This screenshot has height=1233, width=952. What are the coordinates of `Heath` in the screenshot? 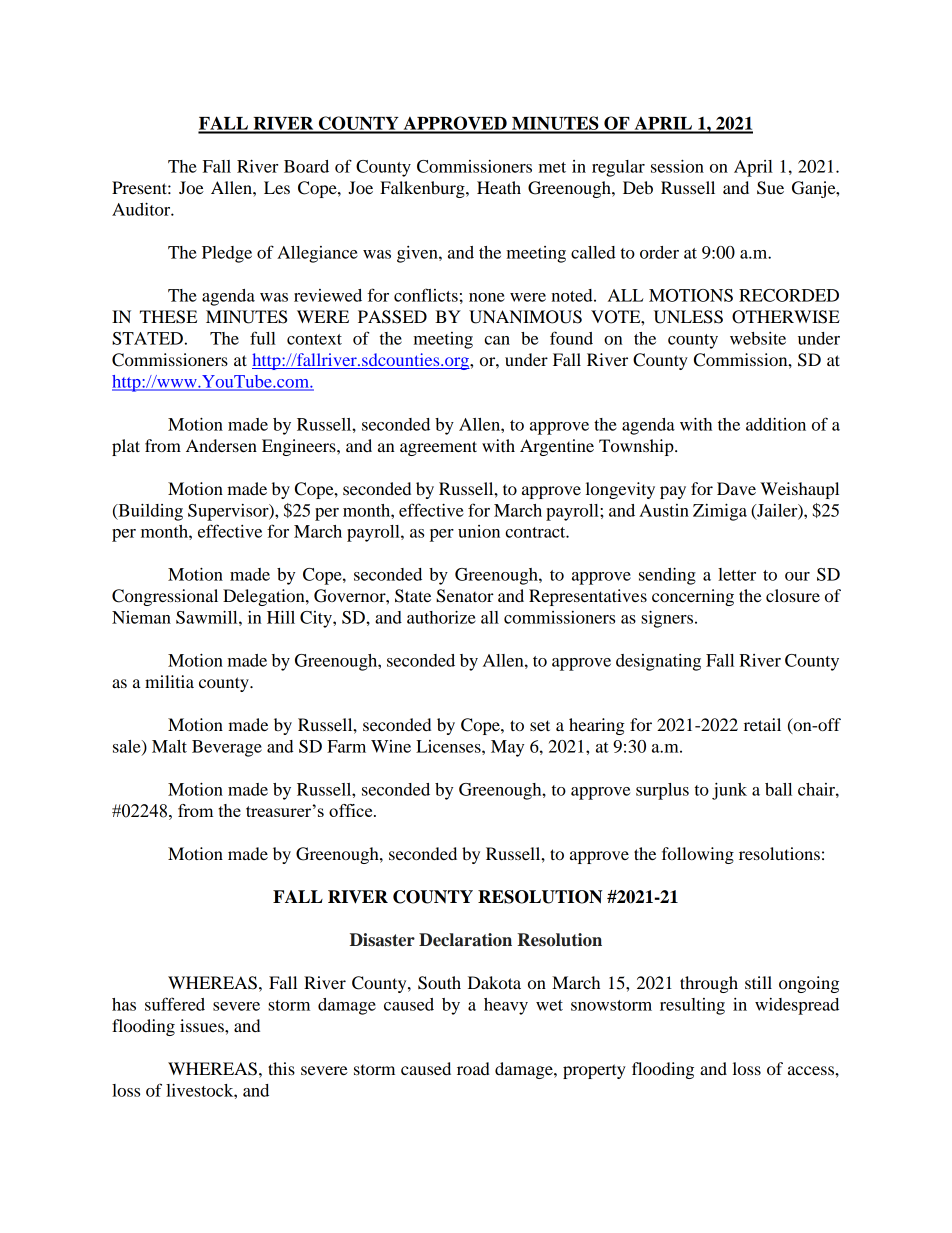 It's located at (499, 187).
